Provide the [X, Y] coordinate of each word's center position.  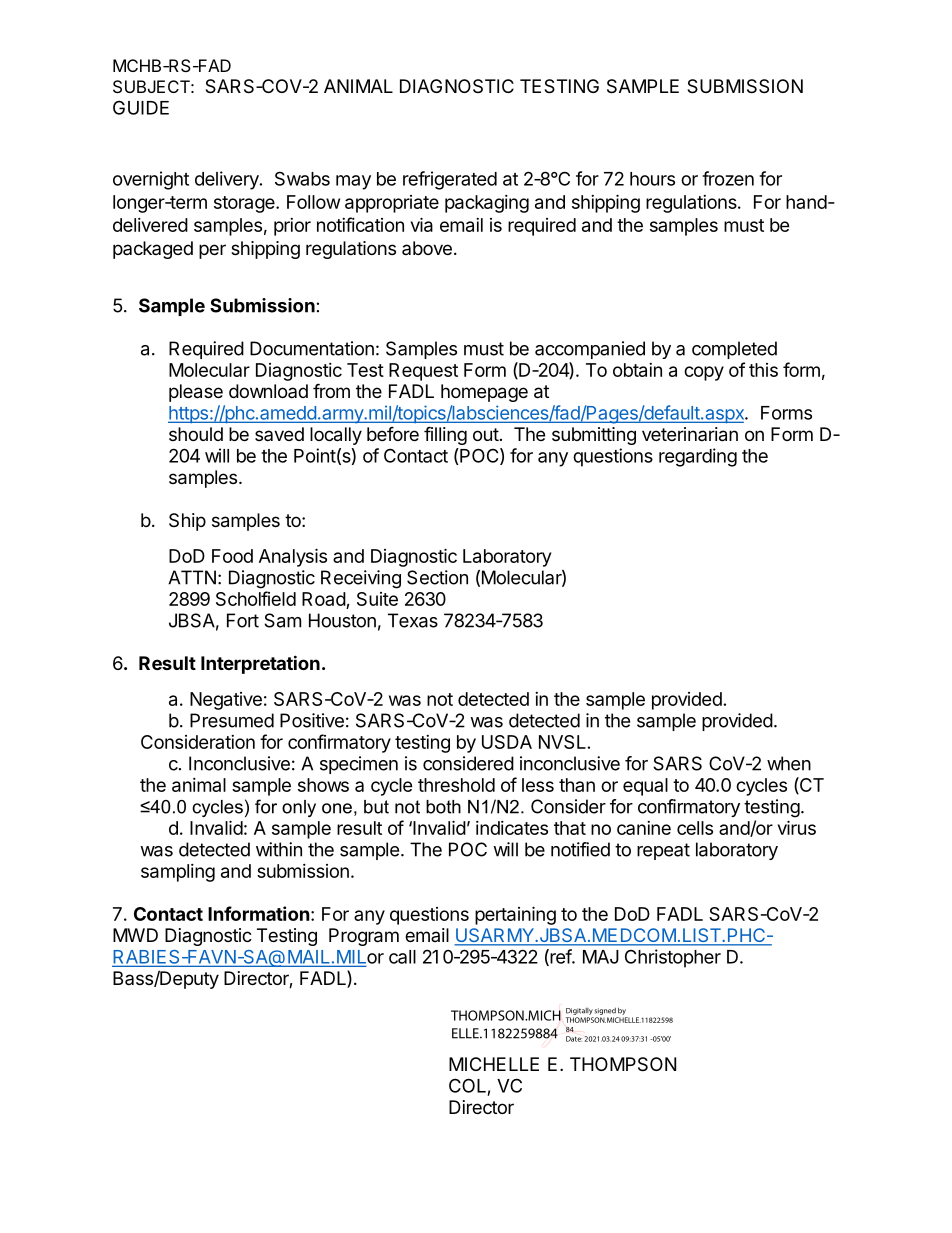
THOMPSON [623, 1064]
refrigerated [450, 180]
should [196, 434]
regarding [698, 457]
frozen [728, 178]
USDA [507, 742]
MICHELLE [494, 1064]
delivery [228, 180]
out [486, 434]
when [789, 763]
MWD [135, 935]
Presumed [232, 720]
